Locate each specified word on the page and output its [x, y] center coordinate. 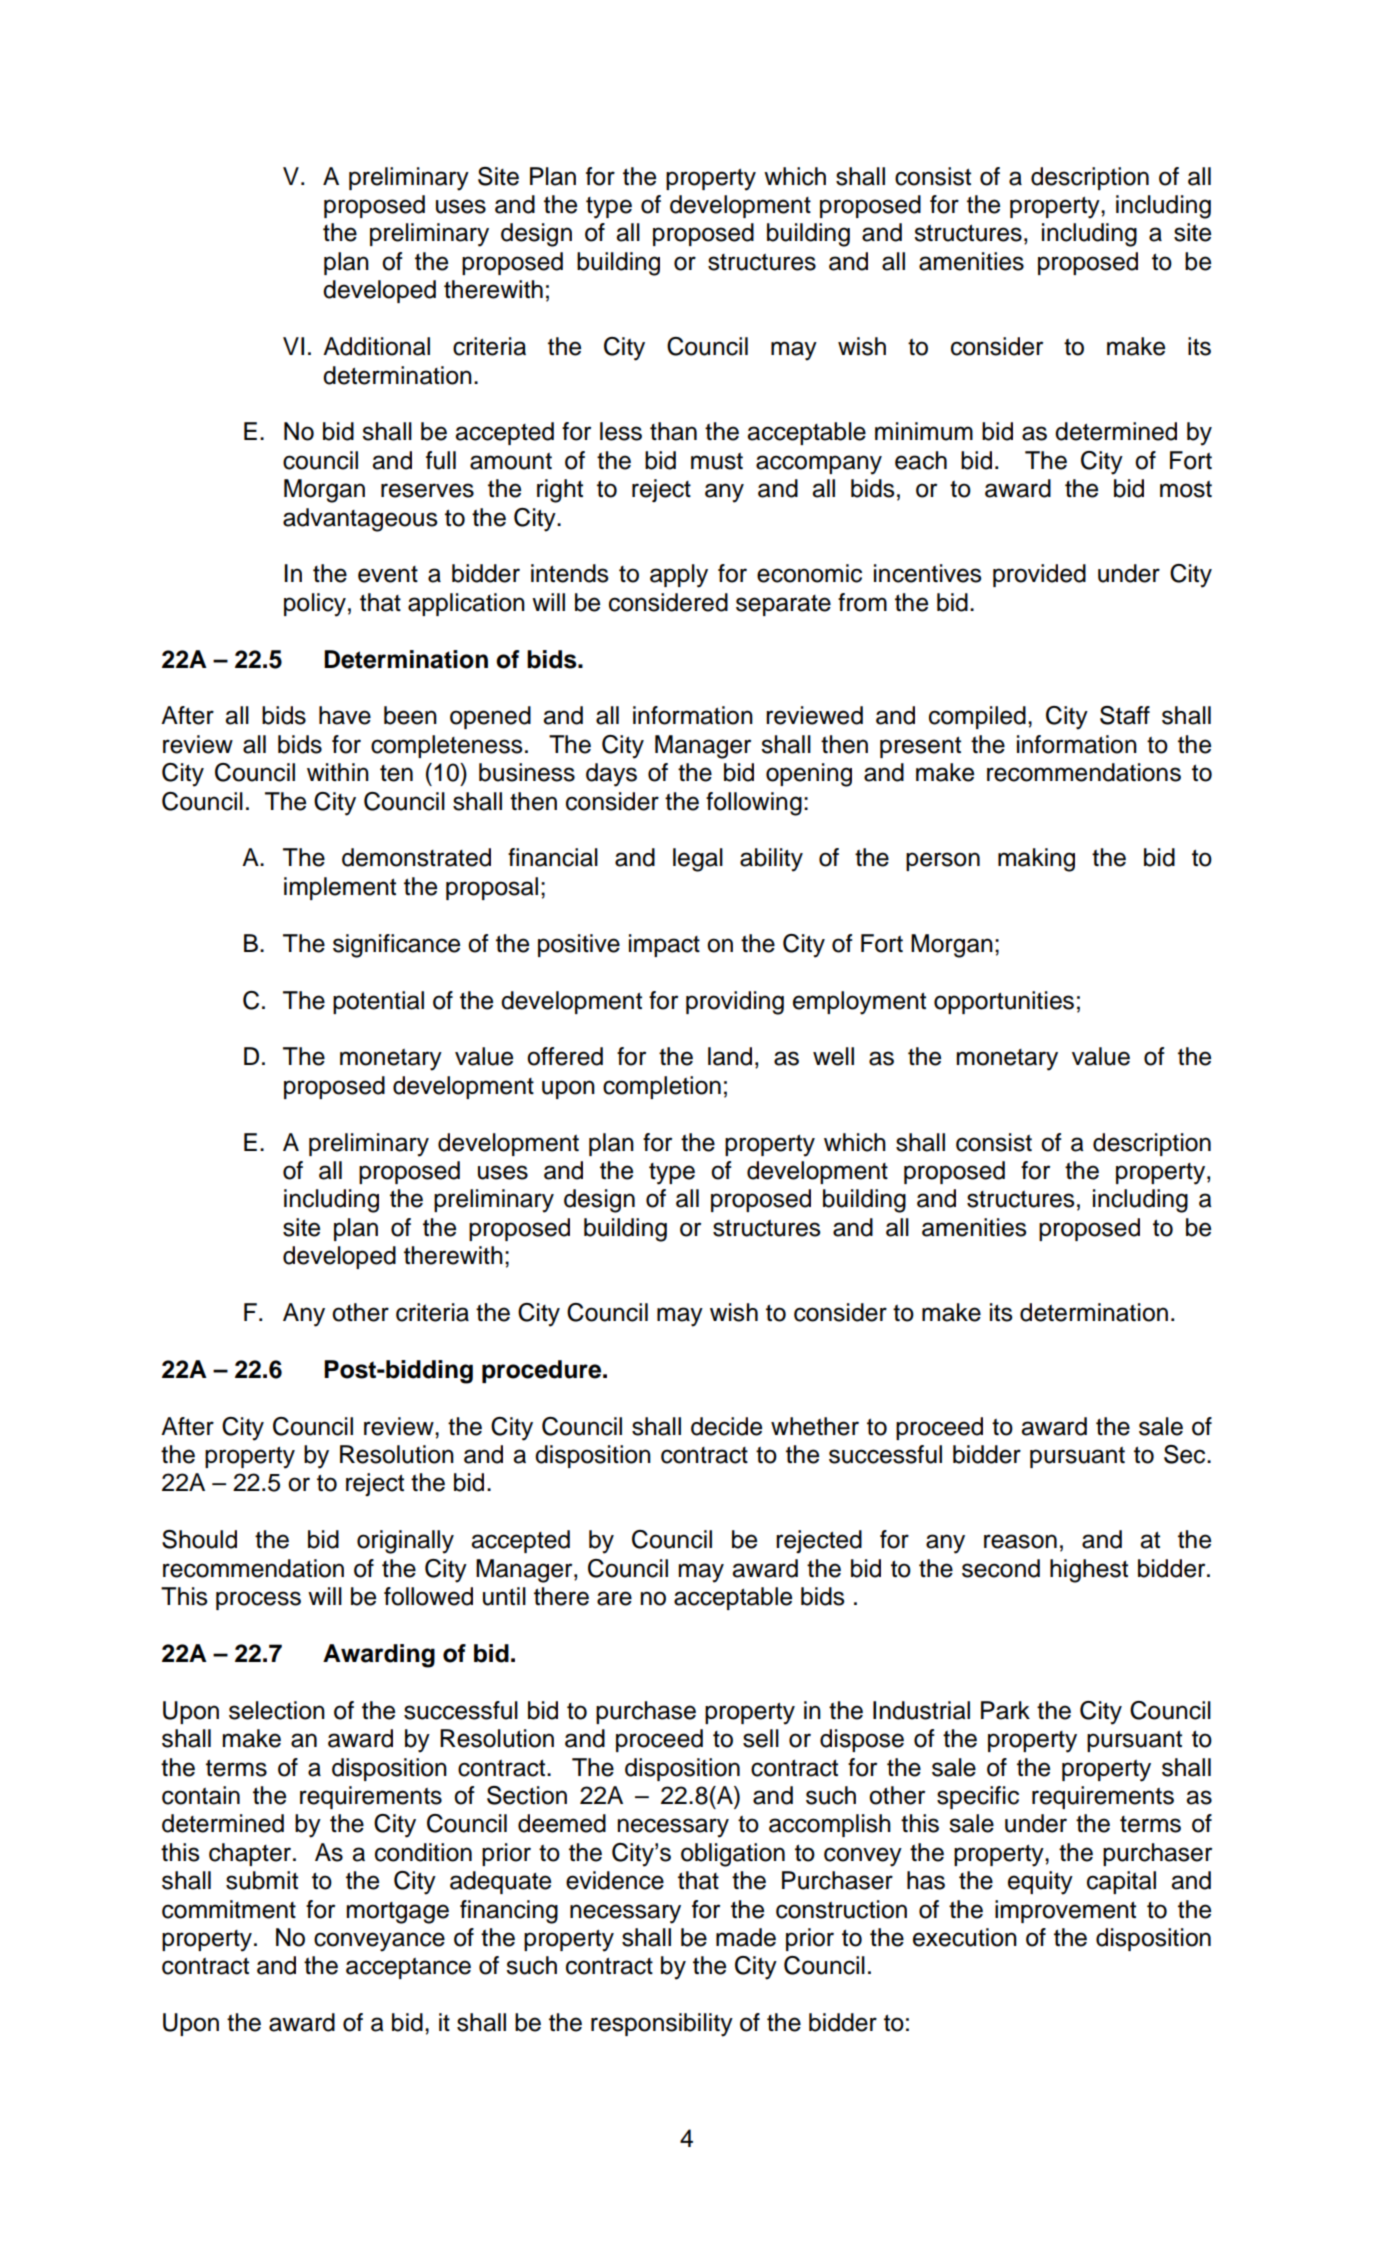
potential [378, 1002]
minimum [924, 431]
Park [1005, 1710]
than [673, 431]
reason [1020, 1541]
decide [726, 1426]
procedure [543, 1371]
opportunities [1004, 1002]
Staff [1125, 715]
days [611, 775]
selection [277, 1710]
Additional [376, 346]
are [614, 1598]
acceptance [408, 1968]
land [730, 1056]
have [345, 715]
